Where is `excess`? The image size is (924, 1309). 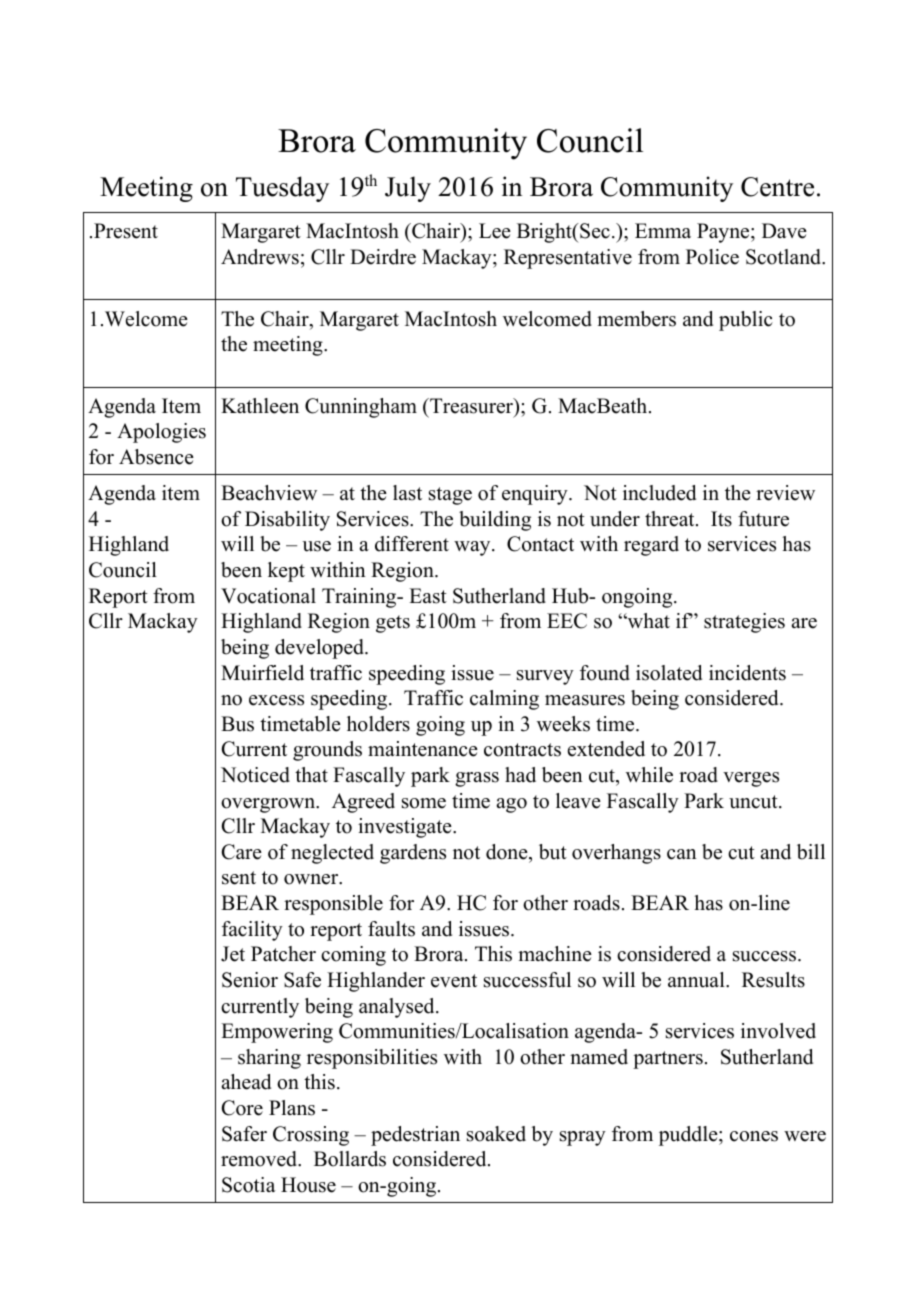
excess is located at coordinates (276, 700).
